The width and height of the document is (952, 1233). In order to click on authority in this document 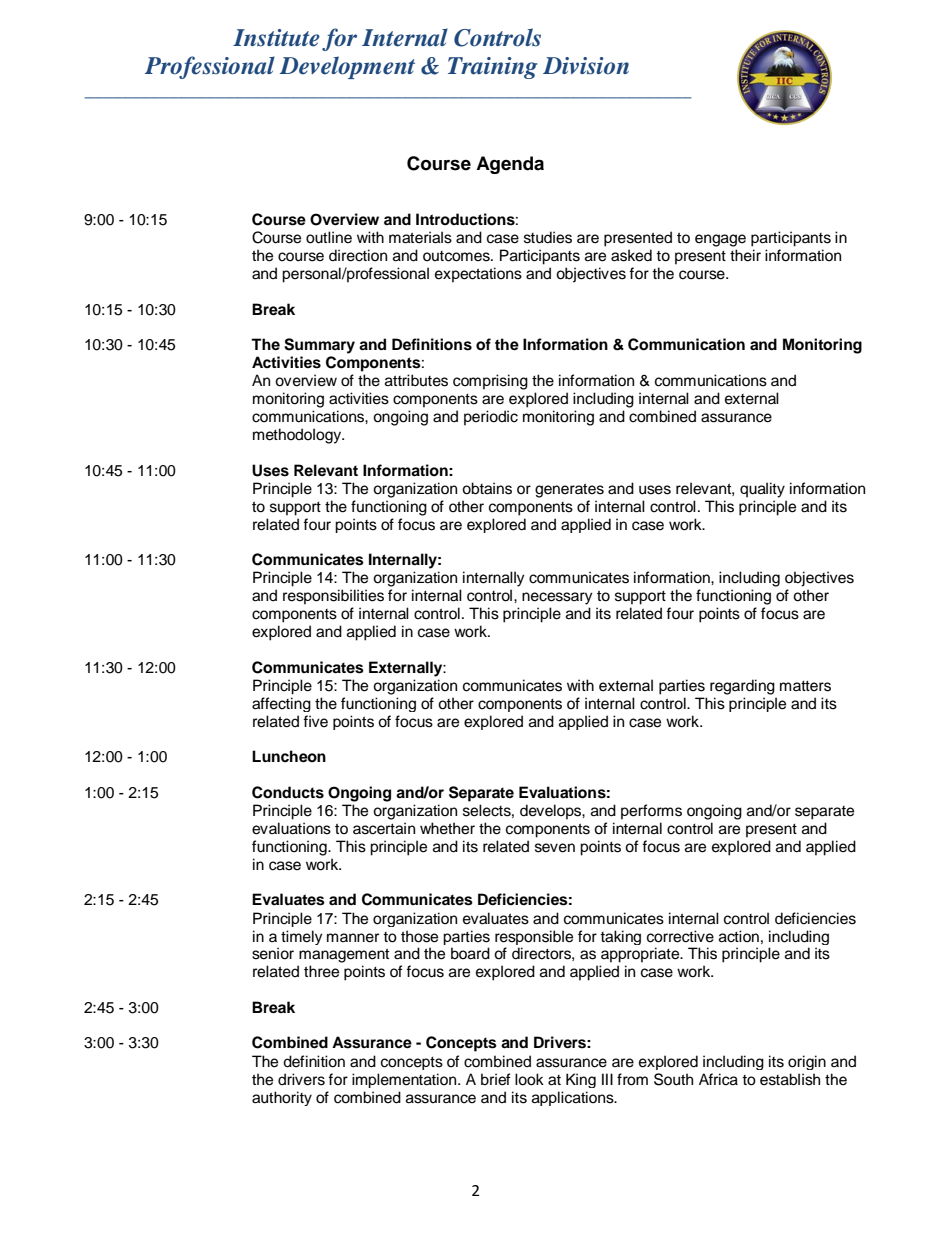, I will do `click(282, 1098)`.
